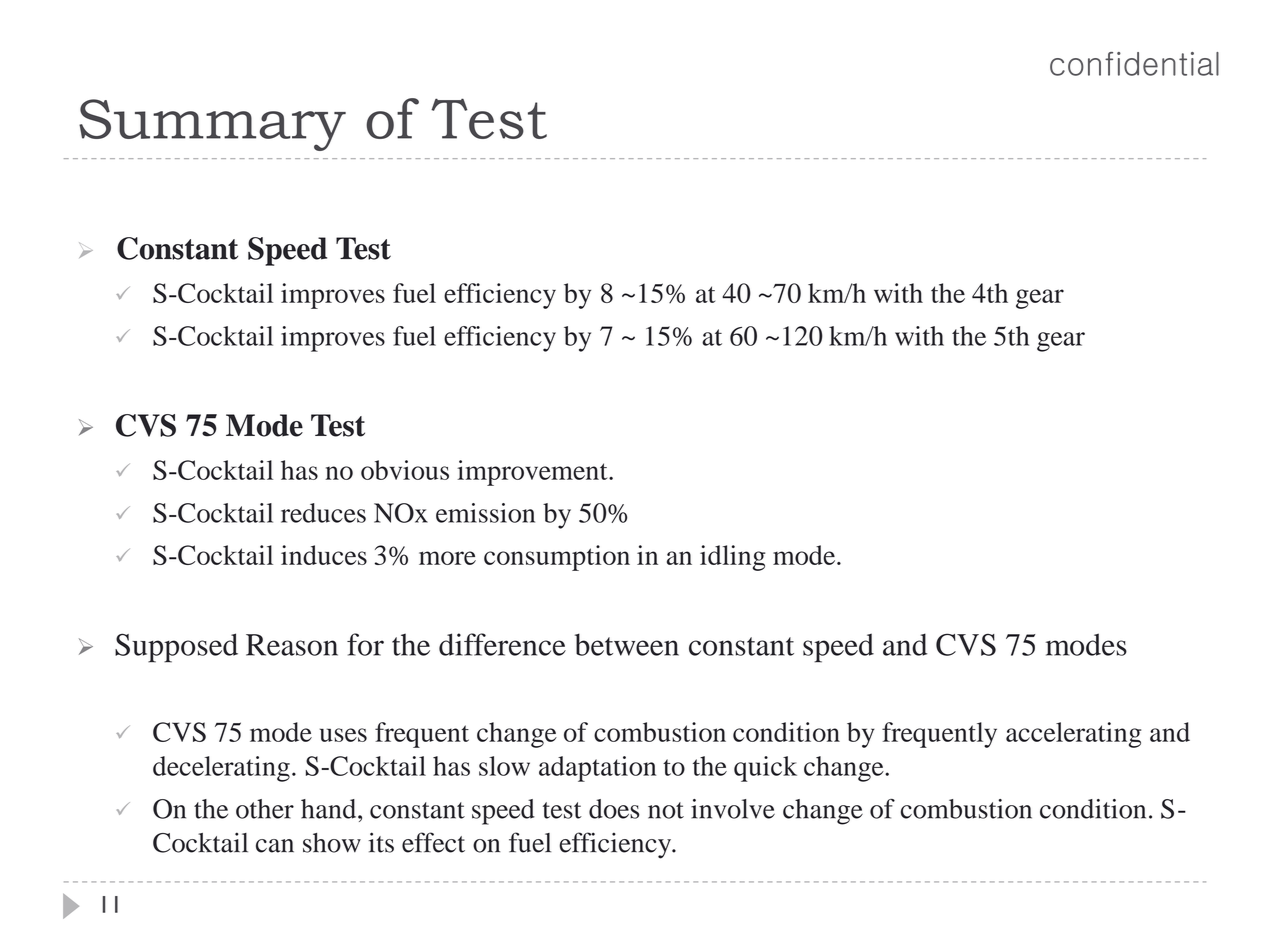  Describe the element at coordinates (1073, 735) in the document. I see `accelerating` at that location.
